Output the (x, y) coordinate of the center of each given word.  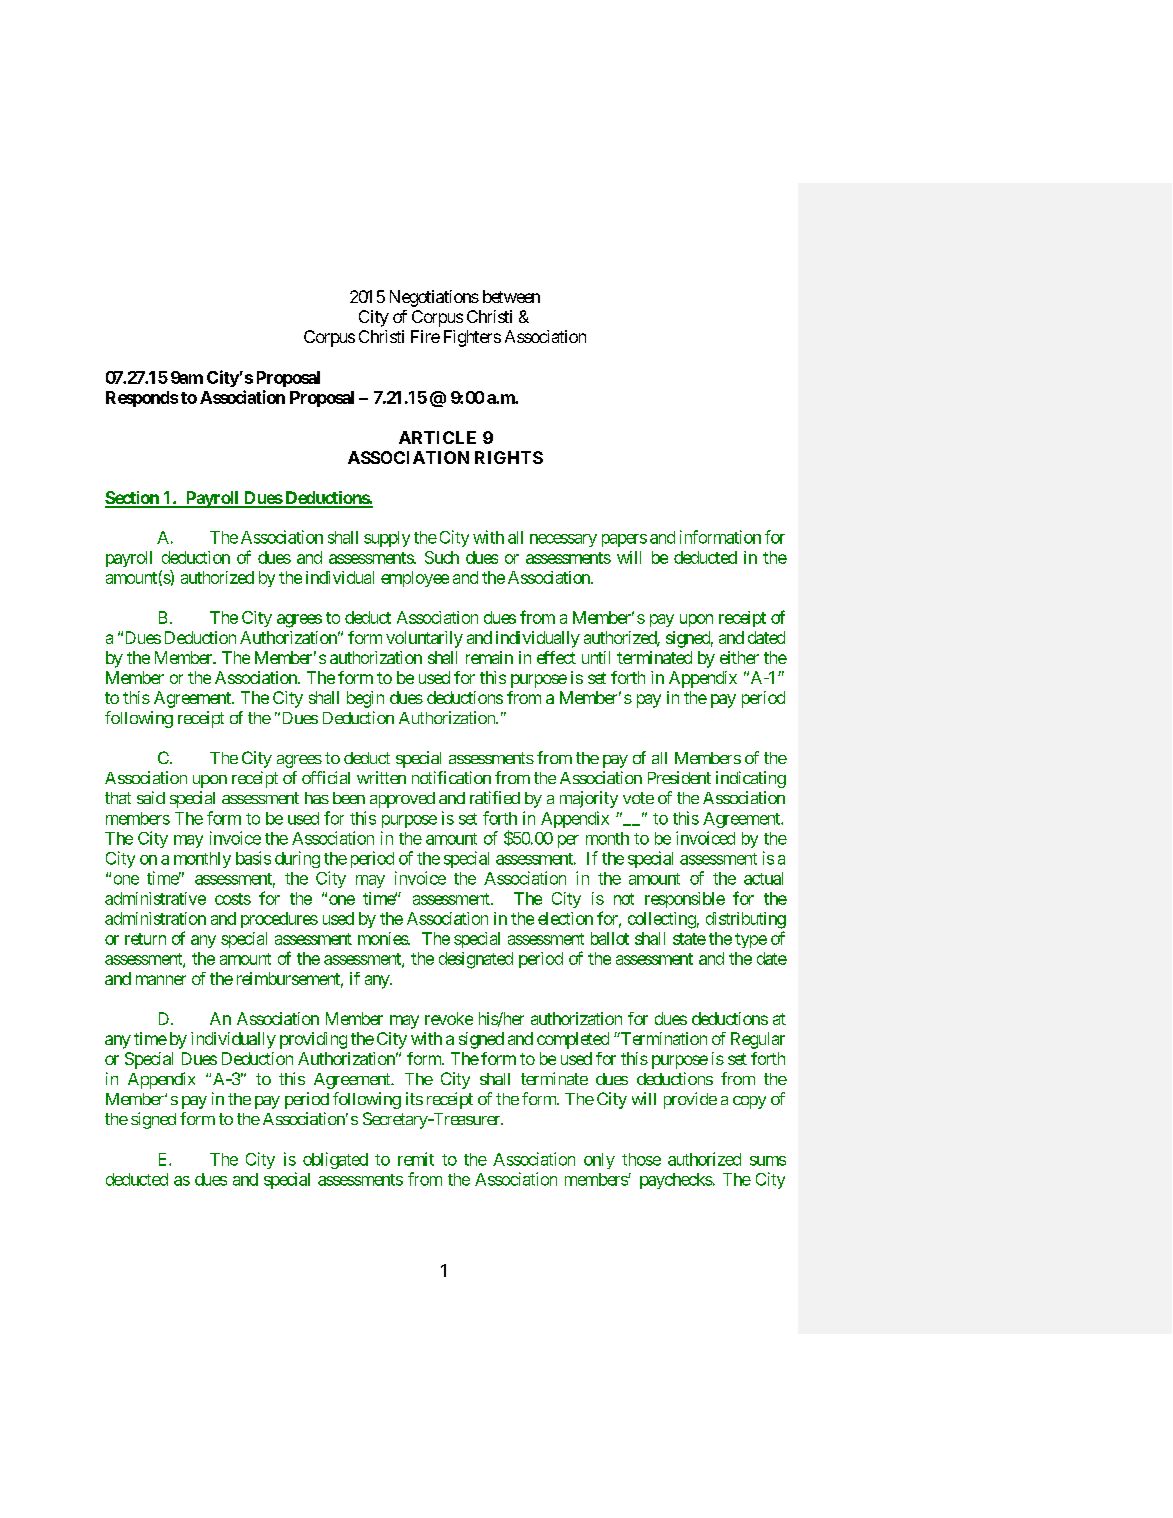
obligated (335, 1160)
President (679, 777)
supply (387, 539)
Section (133, 499)
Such (442, 557)
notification (451, 777)
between (511, 296)
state (689, 939)
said (151, 797)
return (145, 939)
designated (476, 960)
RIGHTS (509, 457)
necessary (563, 540)
